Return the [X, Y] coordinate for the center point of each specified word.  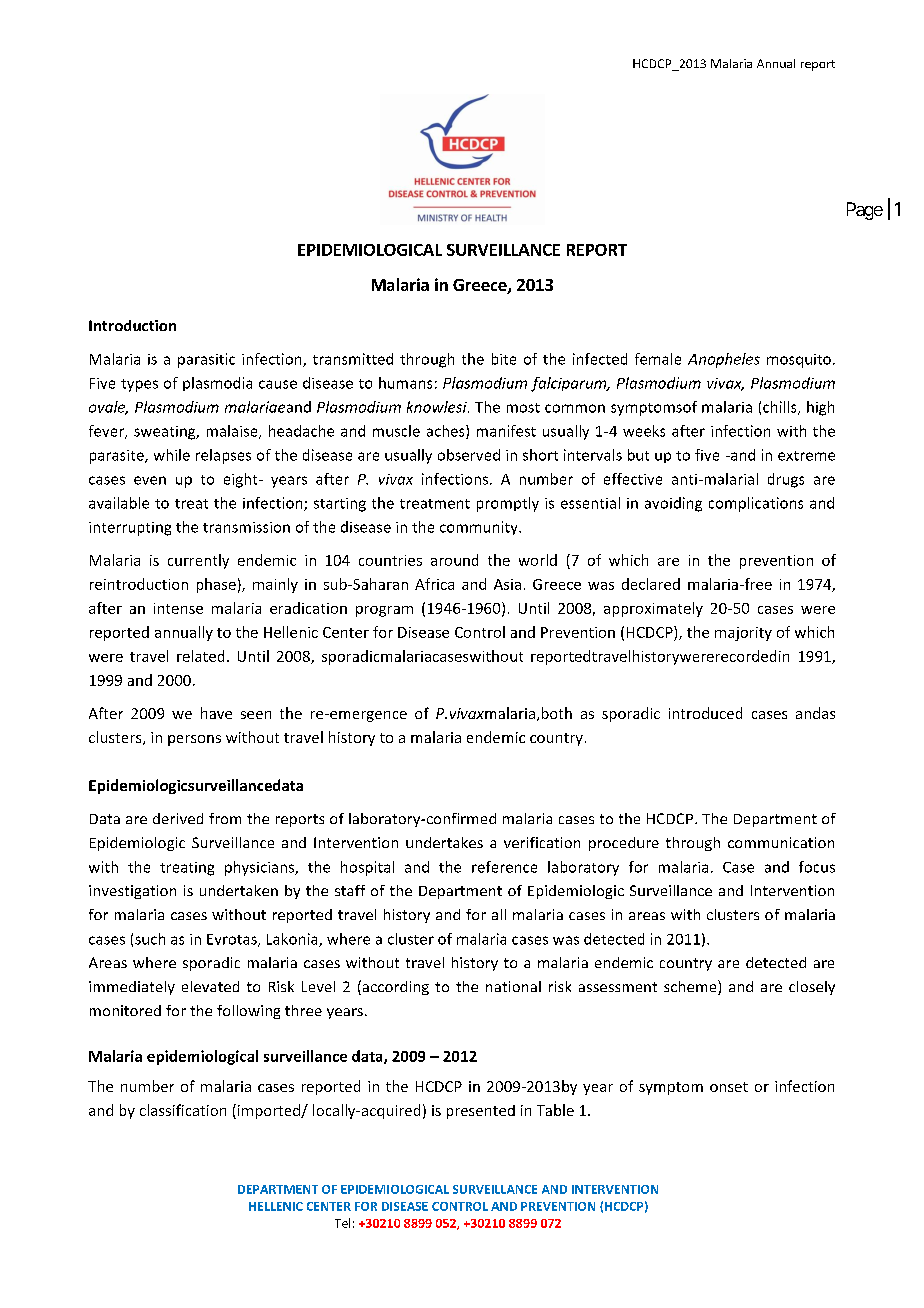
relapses [223, 456]
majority [743, 634]
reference [504, 867]
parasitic [206, 360]
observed [469, 455]
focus [817, 867]
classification [183, 1110]
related [200, 656]
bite [504, 359]
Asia [507, 584]
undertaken [239, 890]
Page [865, 211]
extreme [806, 456]
